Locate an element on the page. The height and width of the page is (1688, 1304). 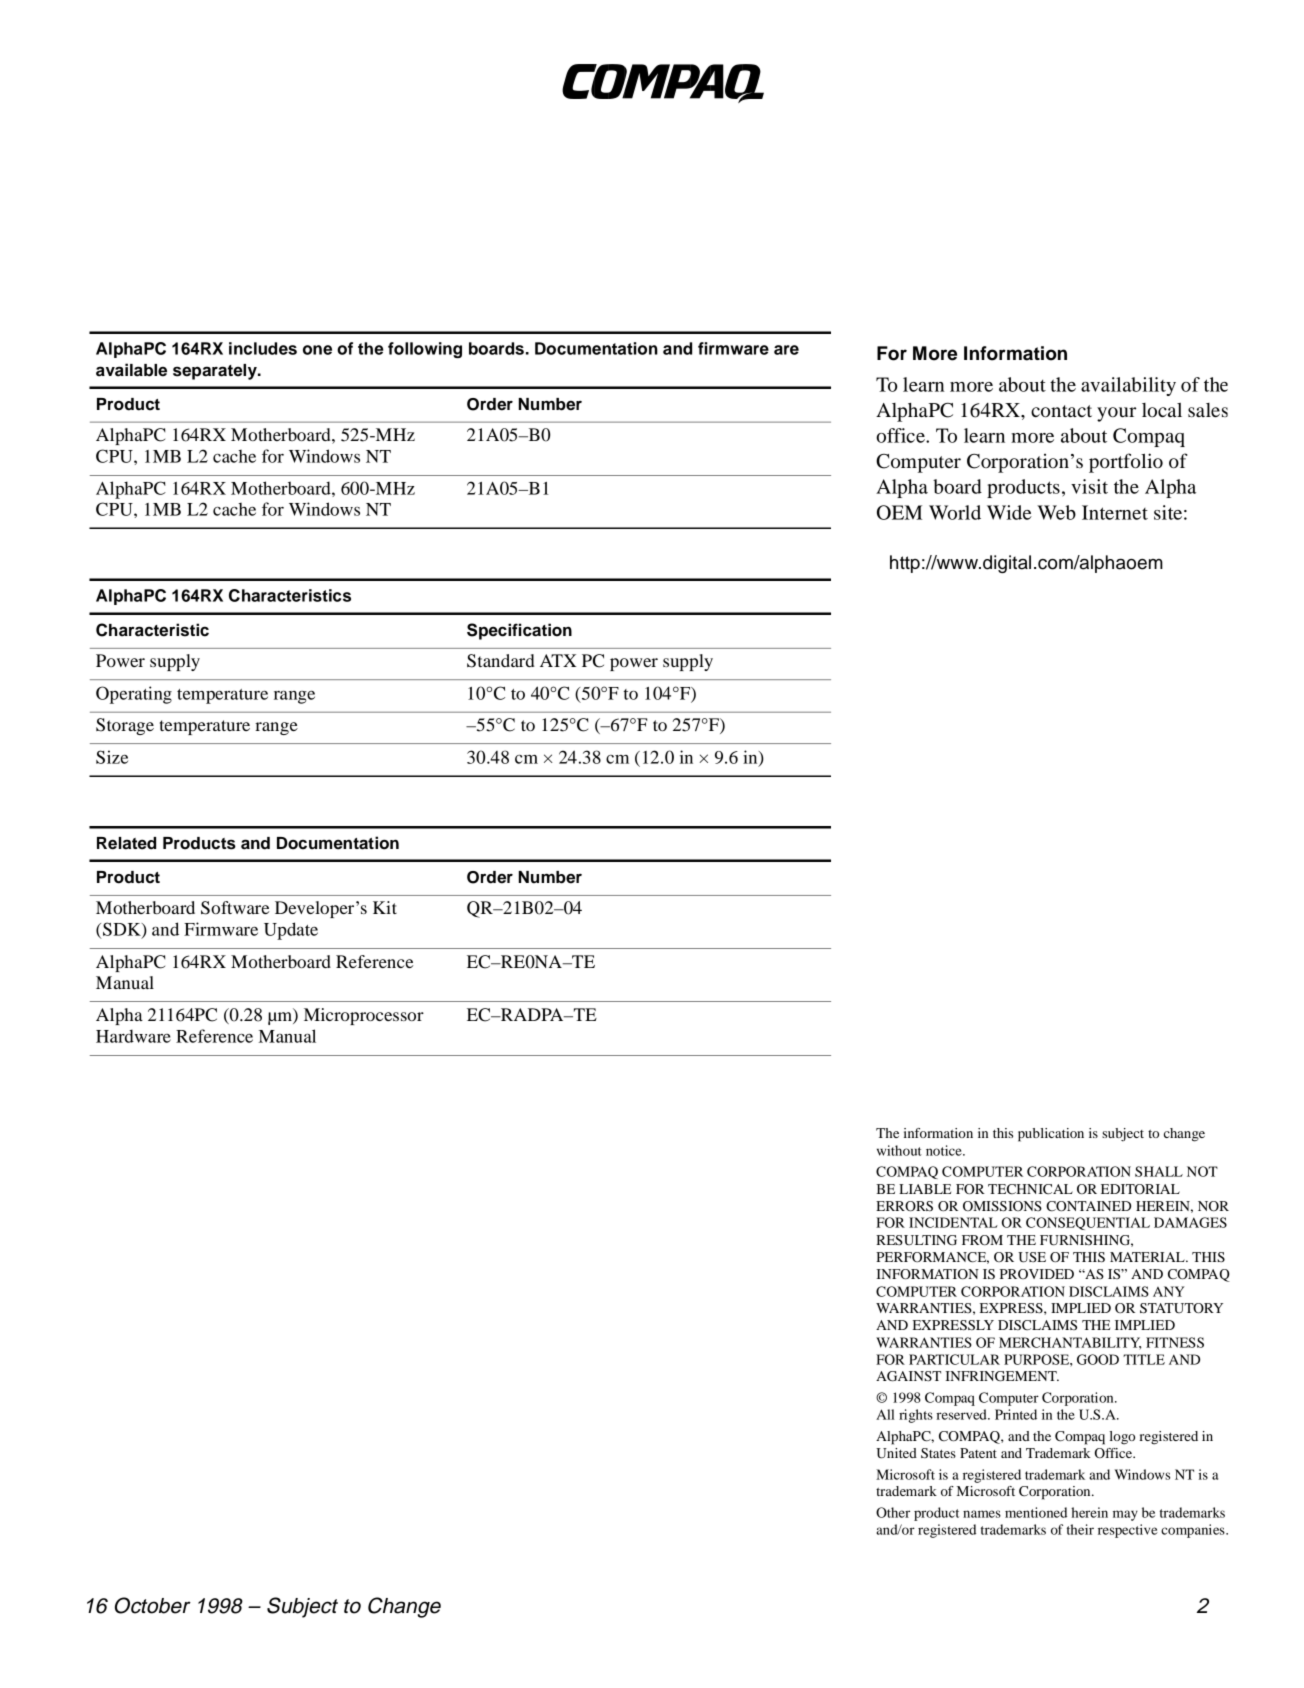
Kit is located at coordinates (385, 907).
